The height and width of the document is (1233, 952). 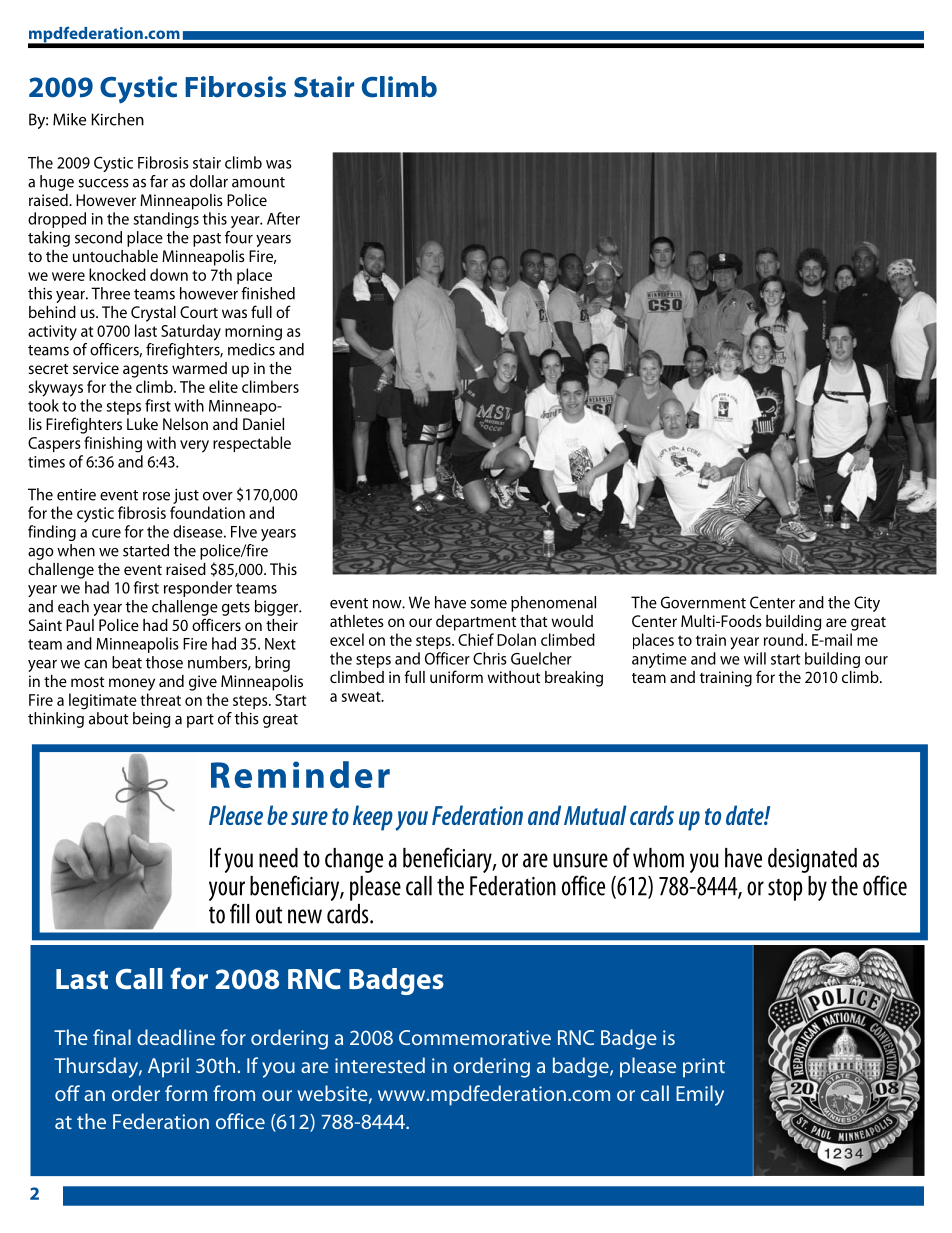 I want to click on Commemorative, so click(x=475, y=1037).
